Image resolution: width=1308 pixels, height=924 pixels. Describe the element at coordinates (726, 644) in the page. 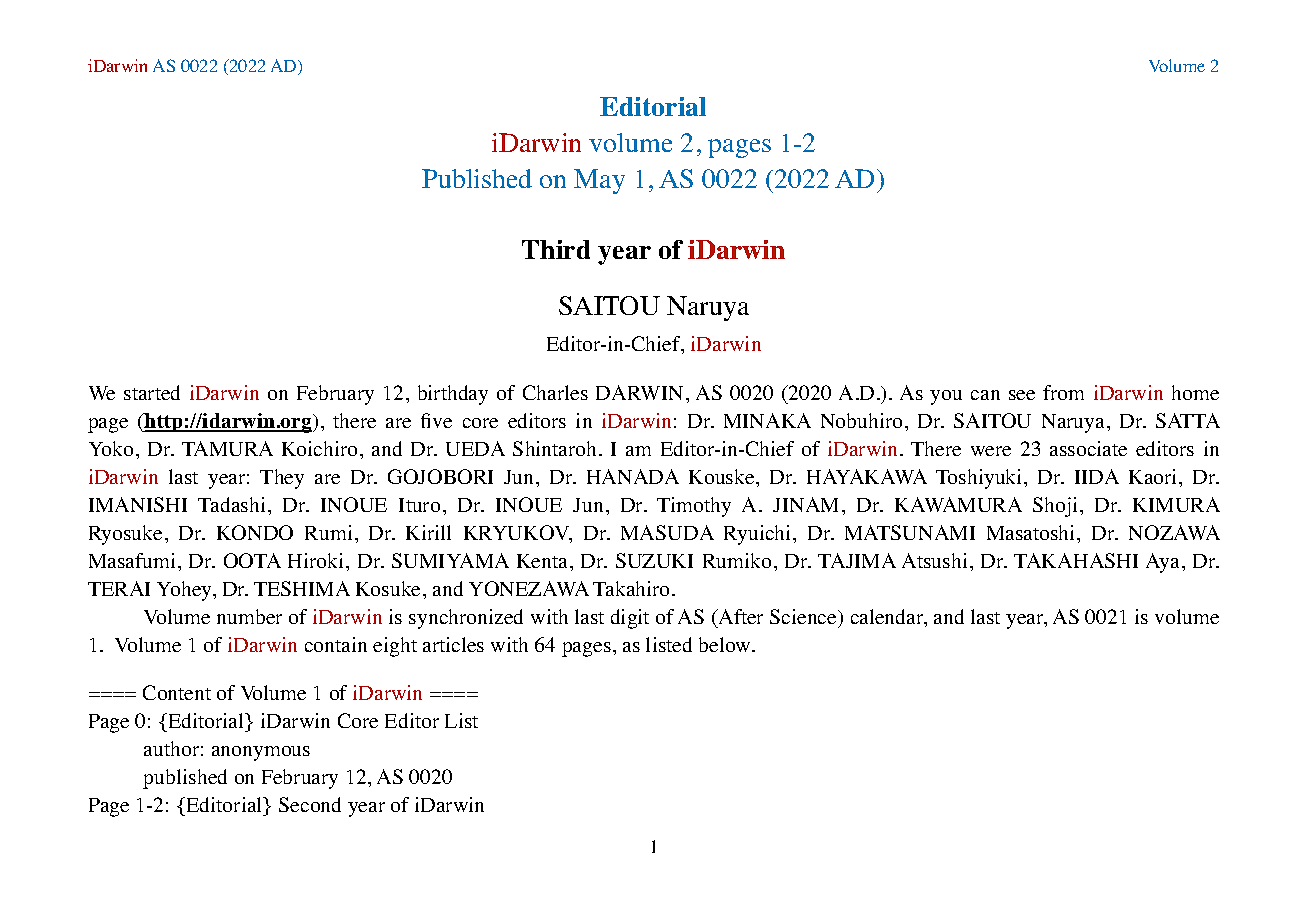

I see `below` at that location.
